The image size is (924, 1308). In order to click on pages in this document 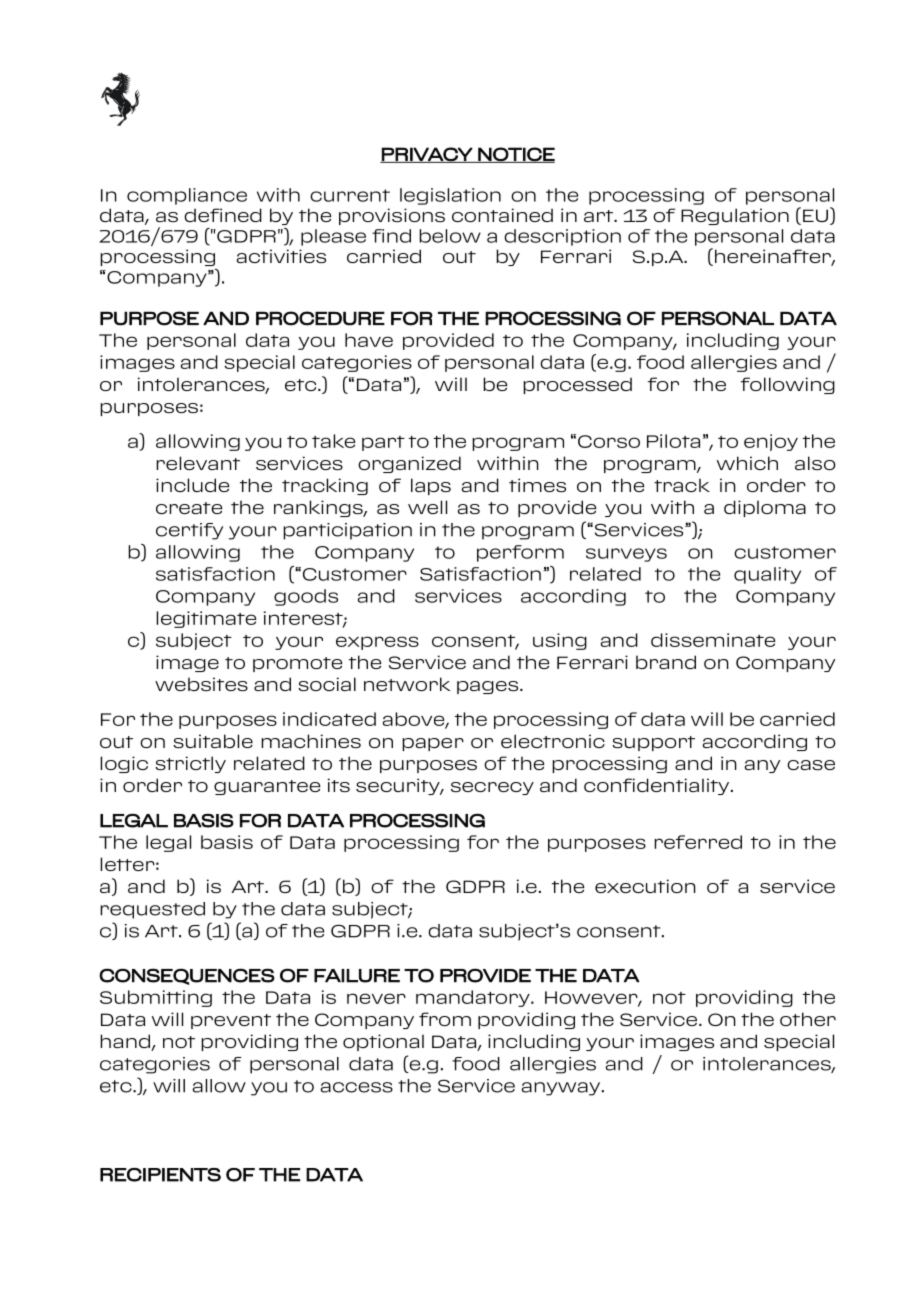, I will do `click(489, 687)`.
